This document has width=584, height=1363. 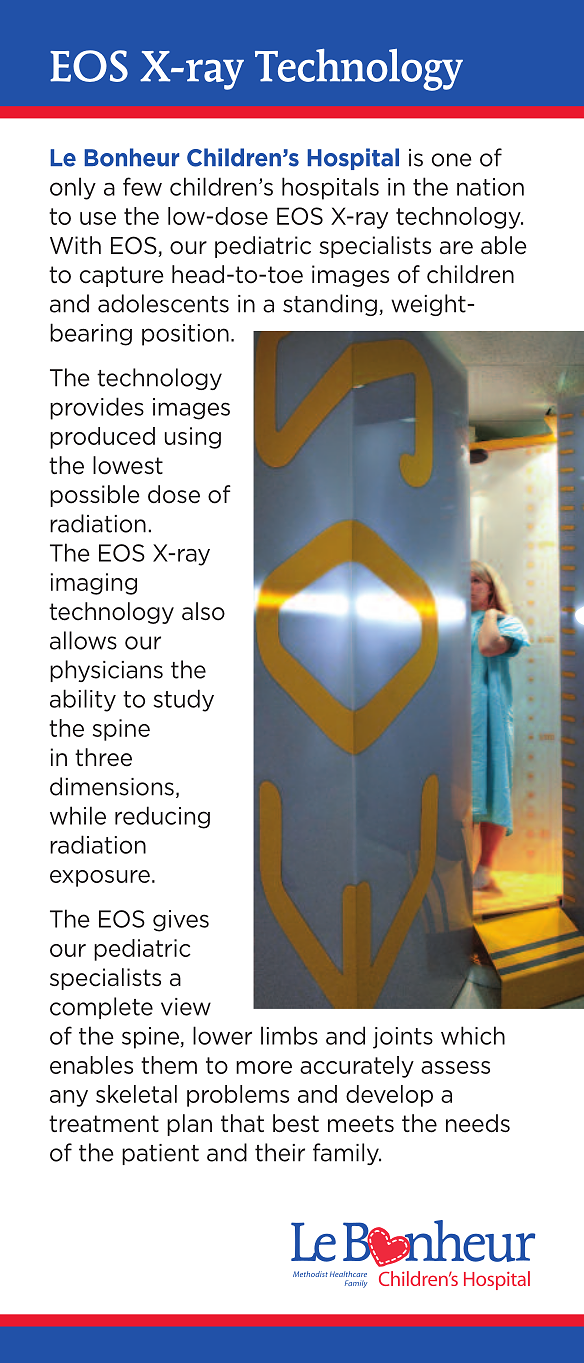 What do you see at coordinates (330, 305) in the document?
I see `standing` at bounding box center [330, 305].
